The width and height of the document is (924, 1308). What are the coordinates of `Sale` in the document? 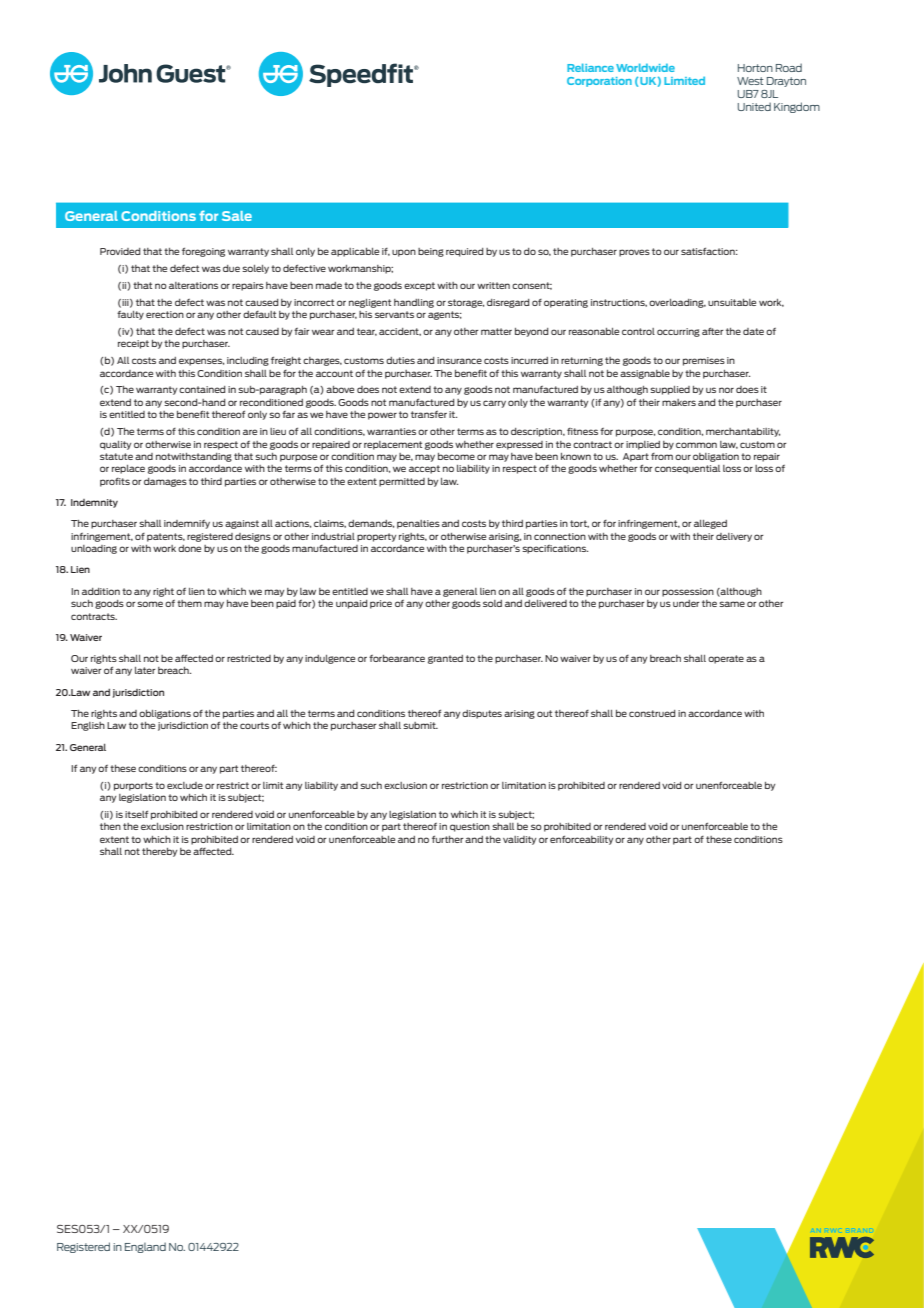 It's located at (237, 216).
